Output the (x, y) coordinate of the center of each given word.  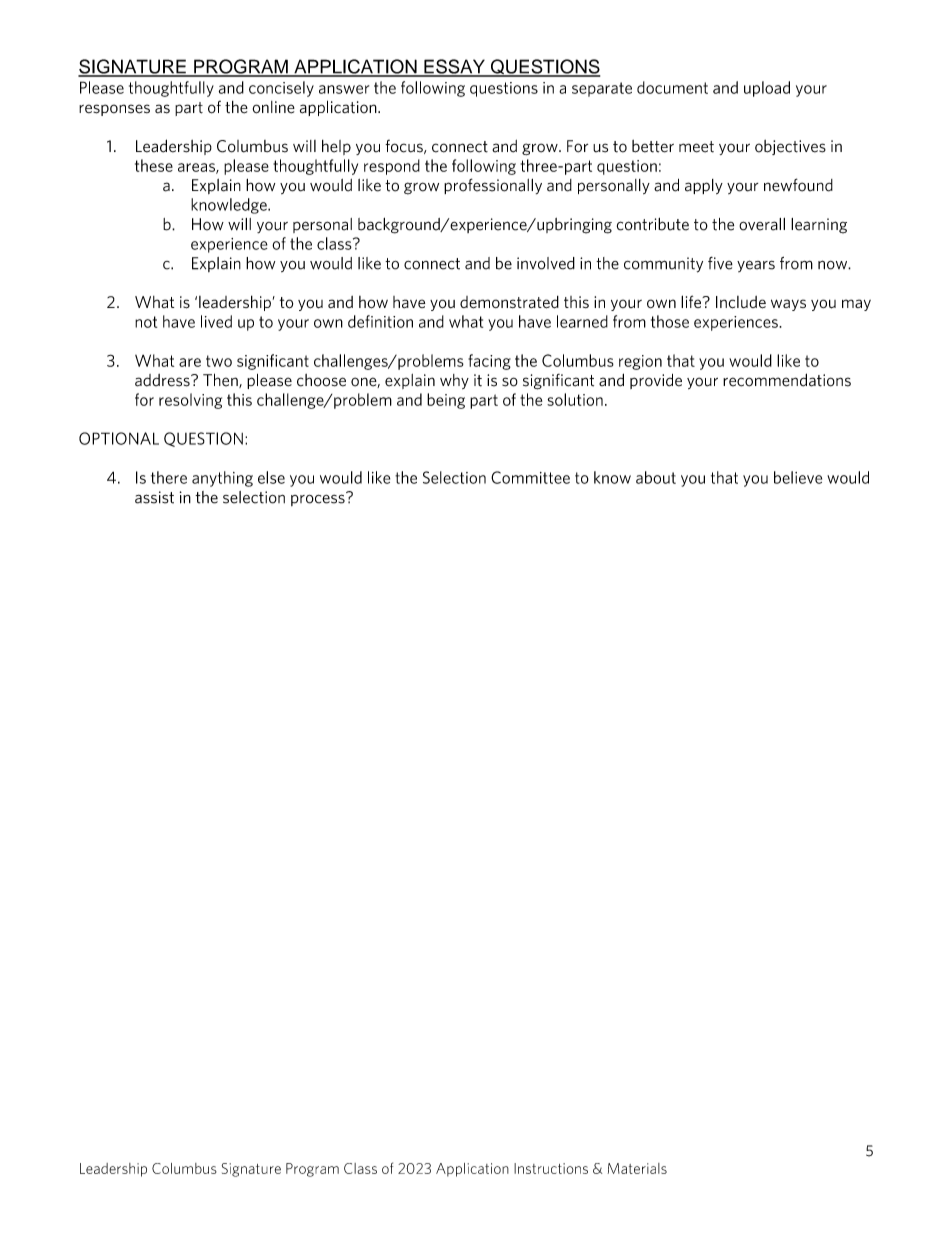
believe (798, 477)
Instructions (551, 1168)
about (656, 477)
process (319, 499)
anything (222, 479)
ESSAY (454, 67)
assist (154, 497)
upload (767, 89)
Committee (530, 477)
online (274, 107)
